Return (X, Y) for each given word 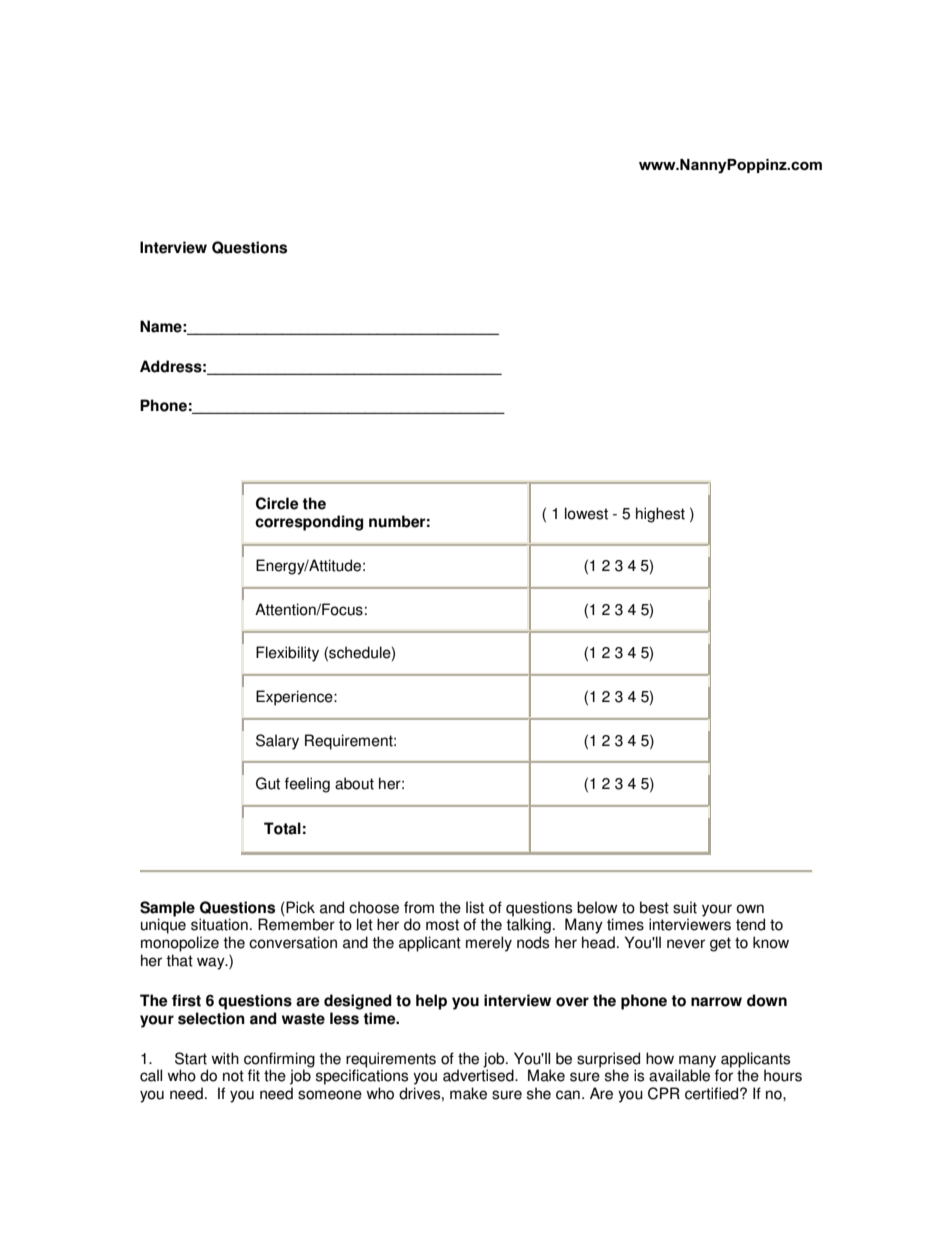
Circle (277, 503)
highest (660, 515)
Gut (268, 783)
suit (685, 907)
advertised (479, 1075)
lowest (586, 513)
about (354, 783)
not (233, 1076)
